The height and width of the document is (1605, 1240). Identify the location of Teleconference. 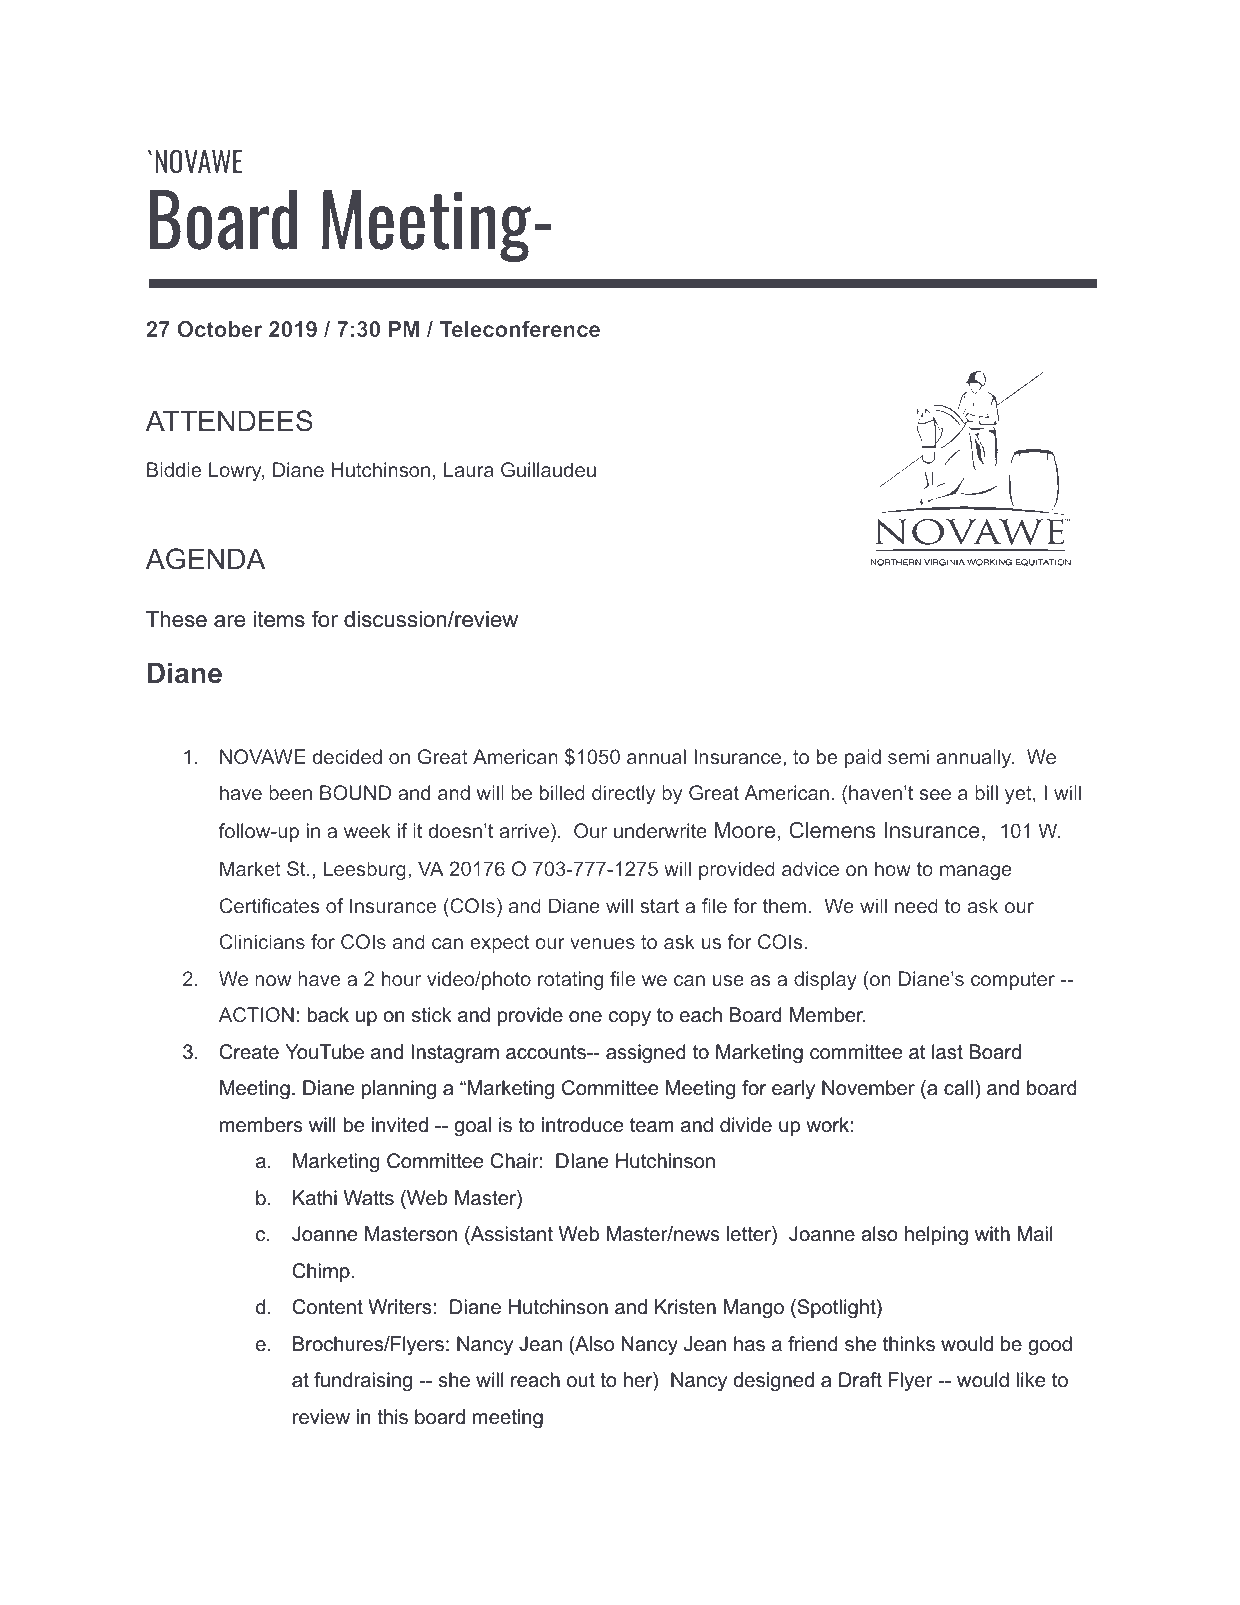
(520, 329).
